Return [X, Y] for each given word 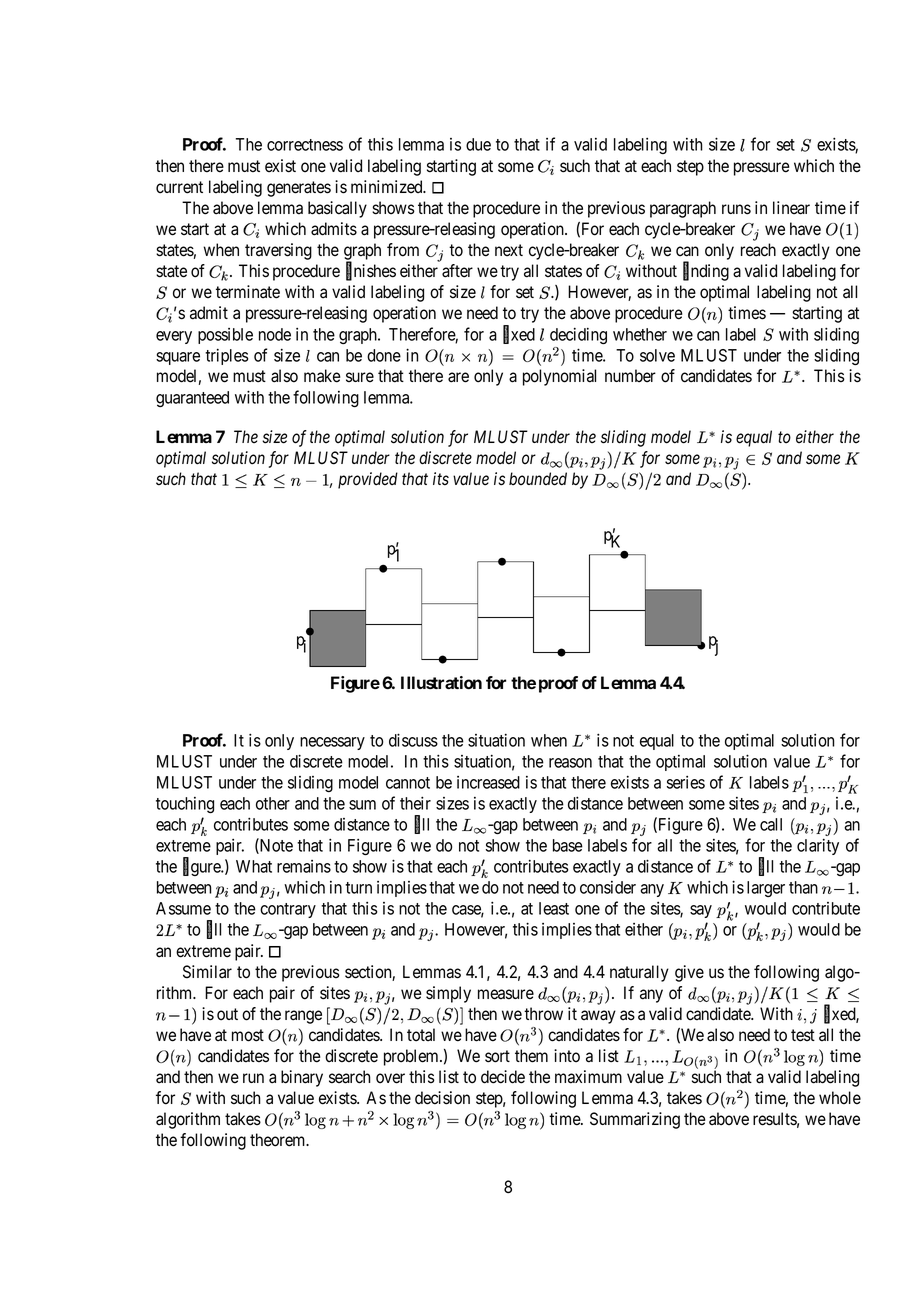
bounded [538, 479]
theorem [279, 1140]
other [273, 803]
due [478, 144]
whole [840, 1098]
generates [299, 189]
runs [736, 209]
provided [368, 480]
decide [503, 1077]
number [630, 376]
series [686, 782]
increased [488, 782]
